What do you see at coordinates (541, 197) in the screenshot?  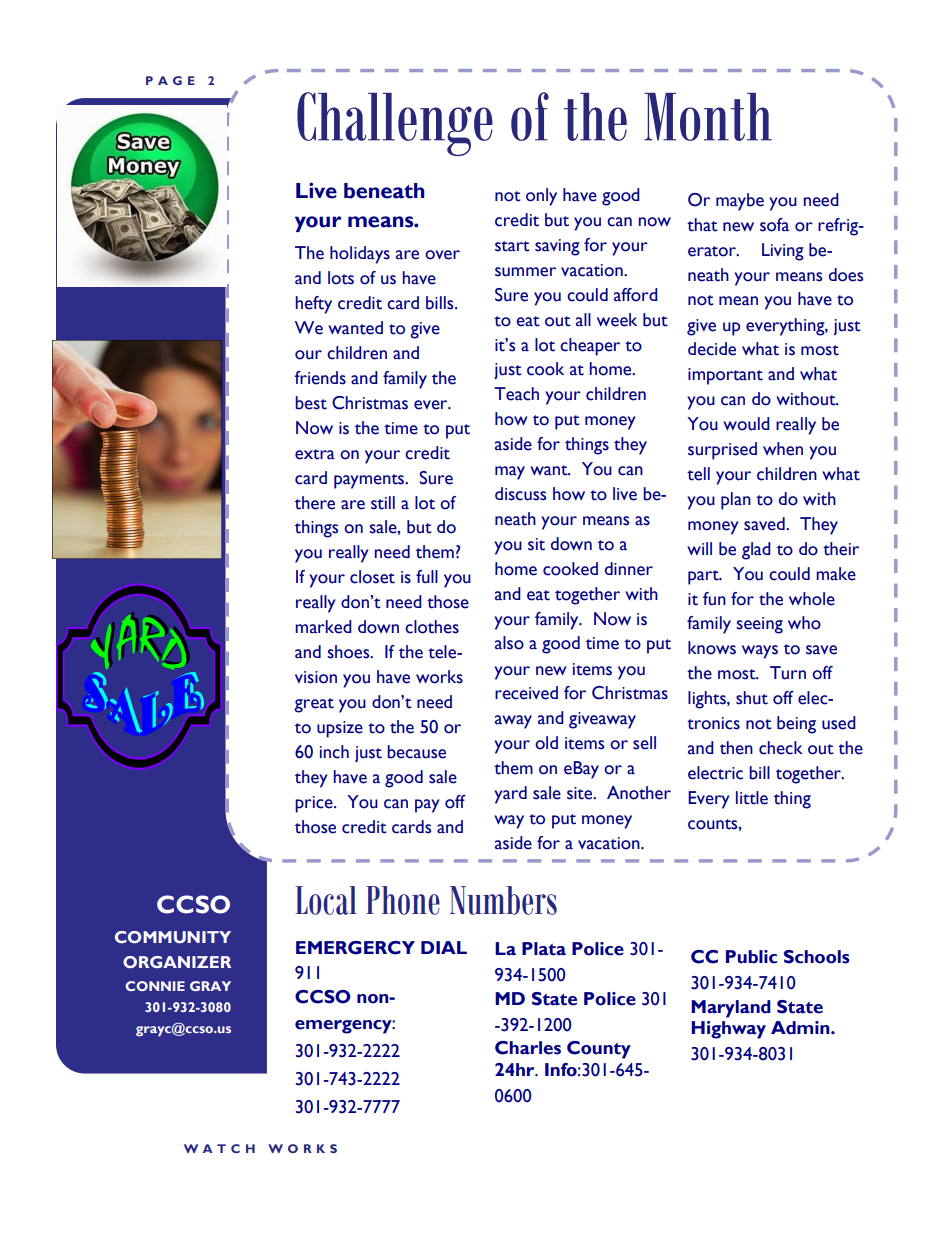 I see `only` at bounding box center [541, 197].
